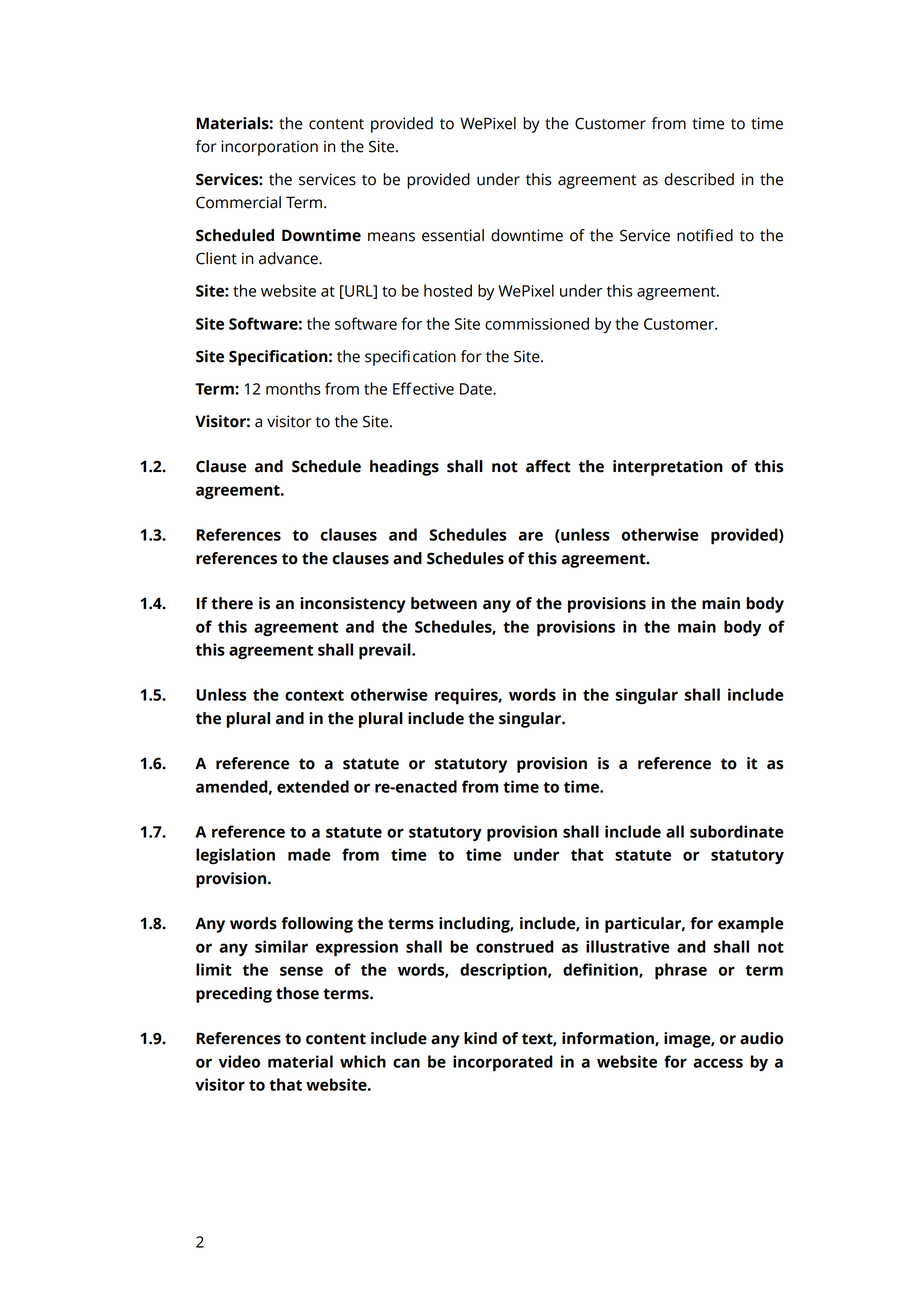 Image resolution: width=924 pixels, height=1308 pixels. Describe the element at coordinates (444, 603) in the image. I see `between` at that location.
